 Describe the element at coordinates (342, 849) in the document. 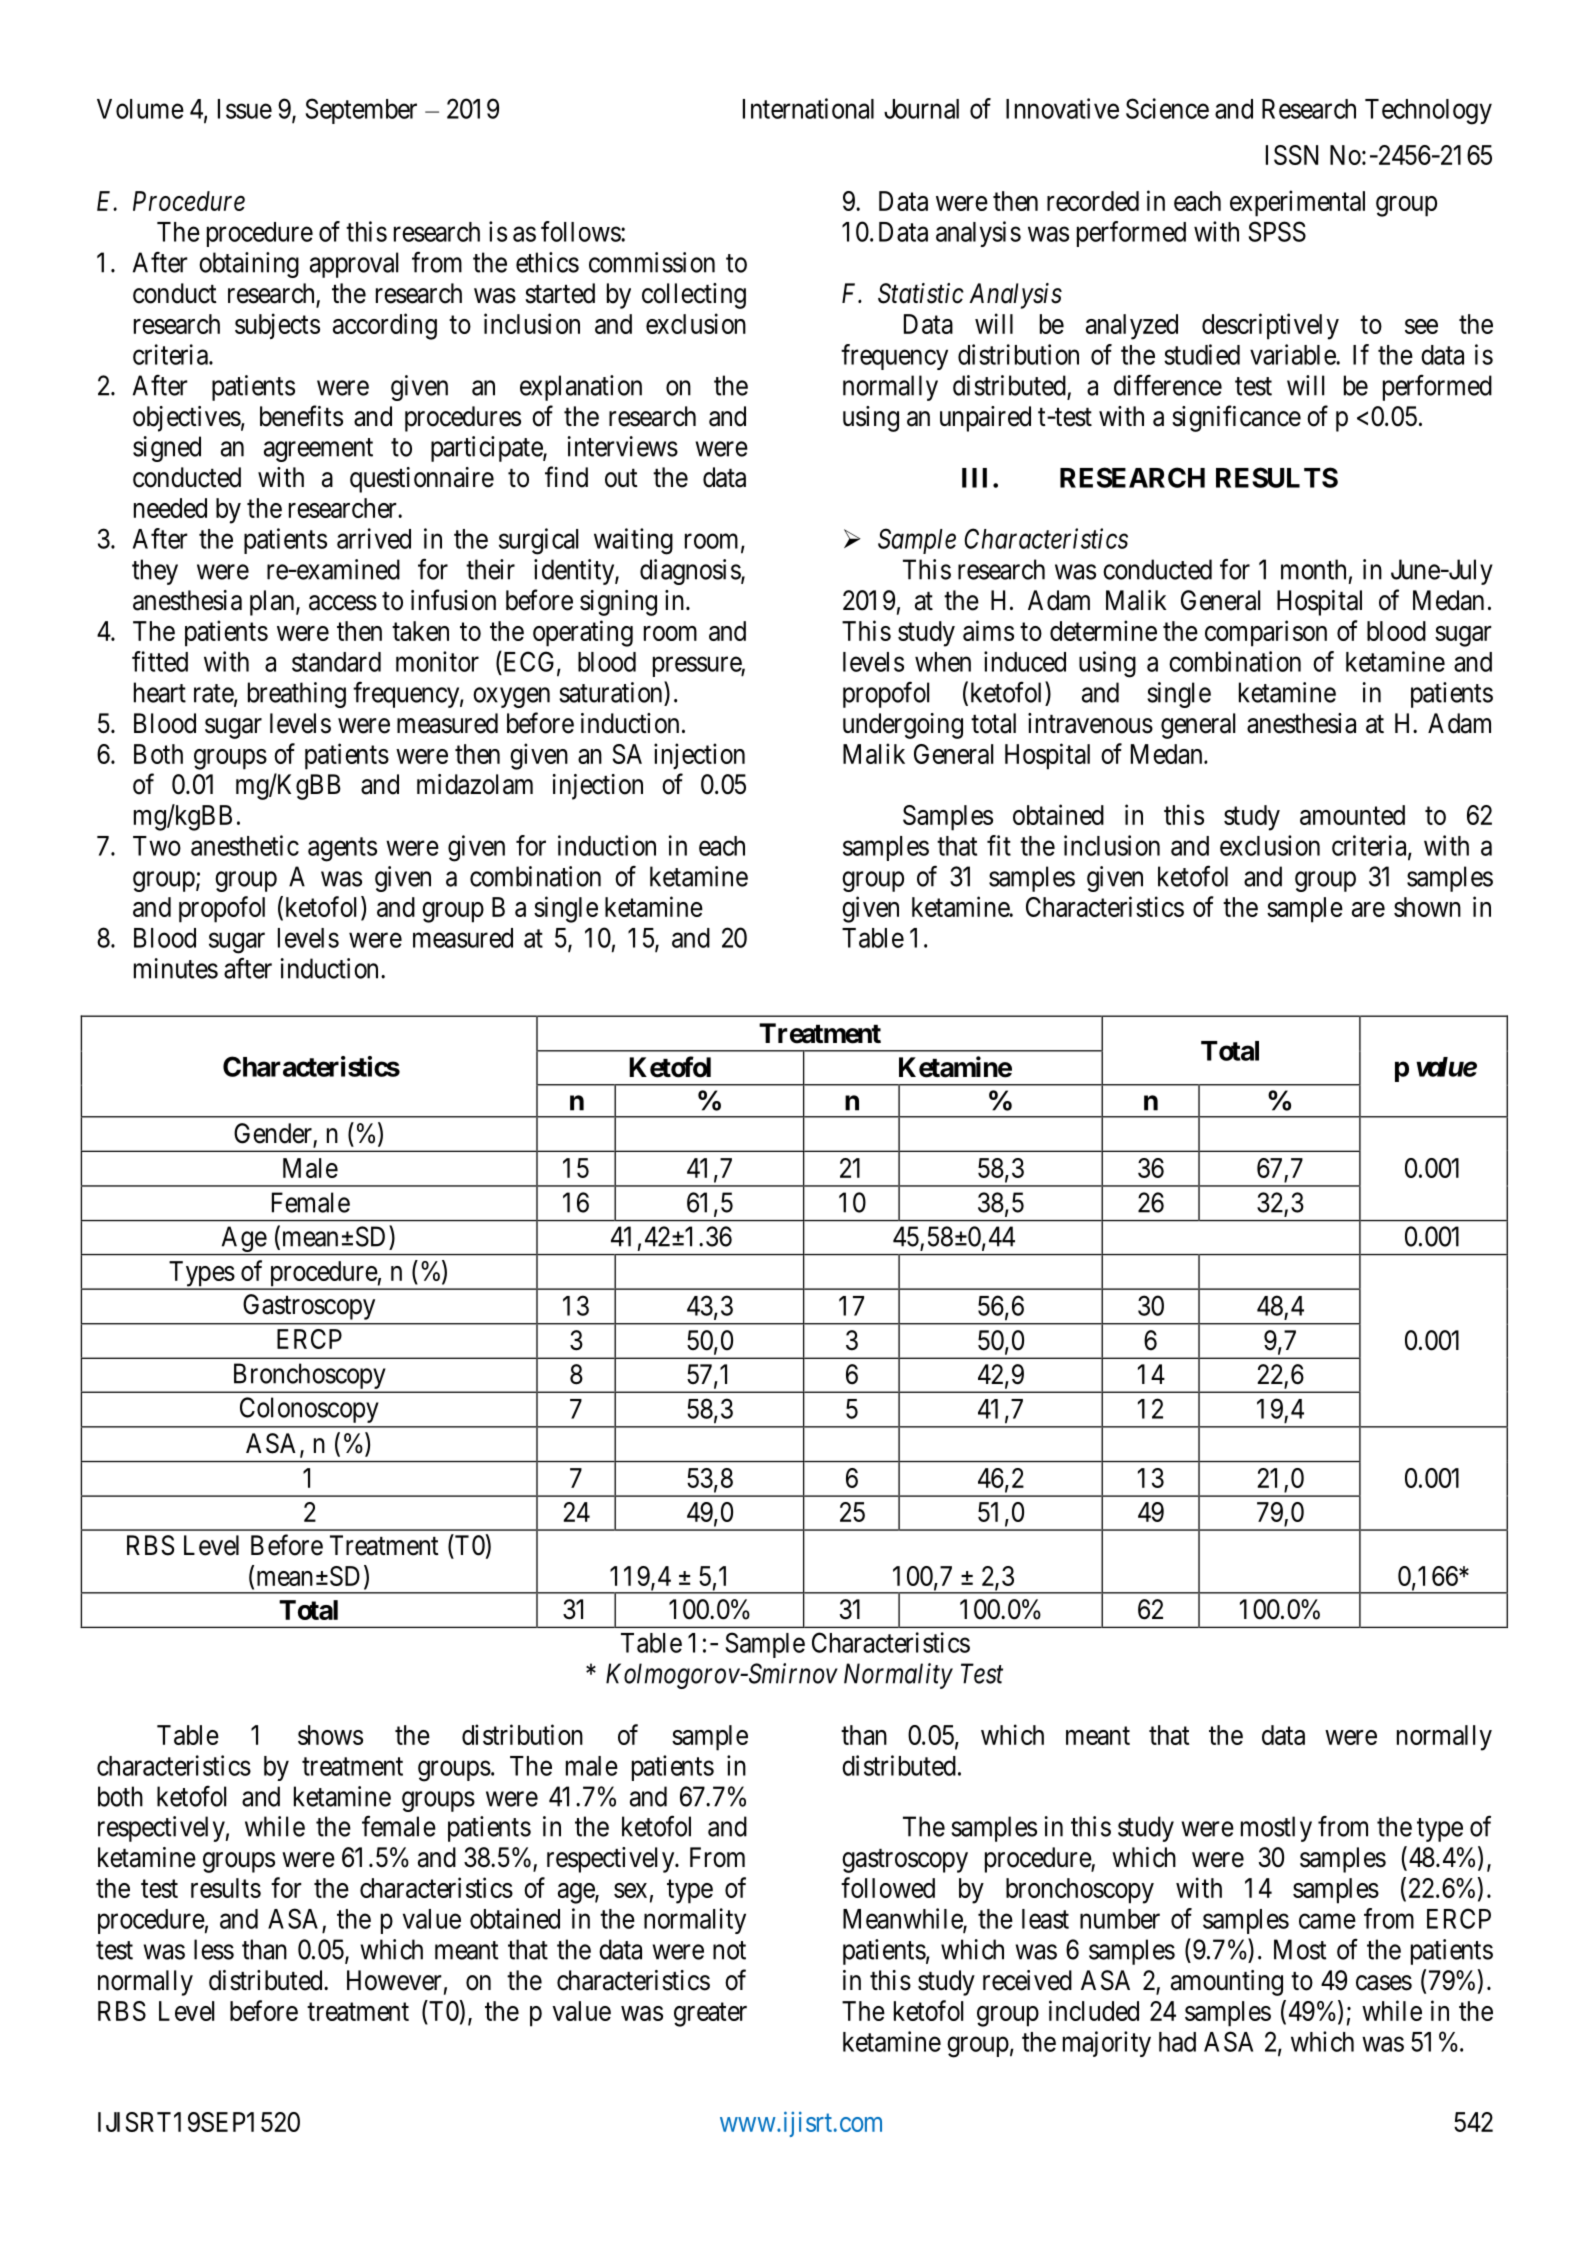

I see `agents` at that location.
